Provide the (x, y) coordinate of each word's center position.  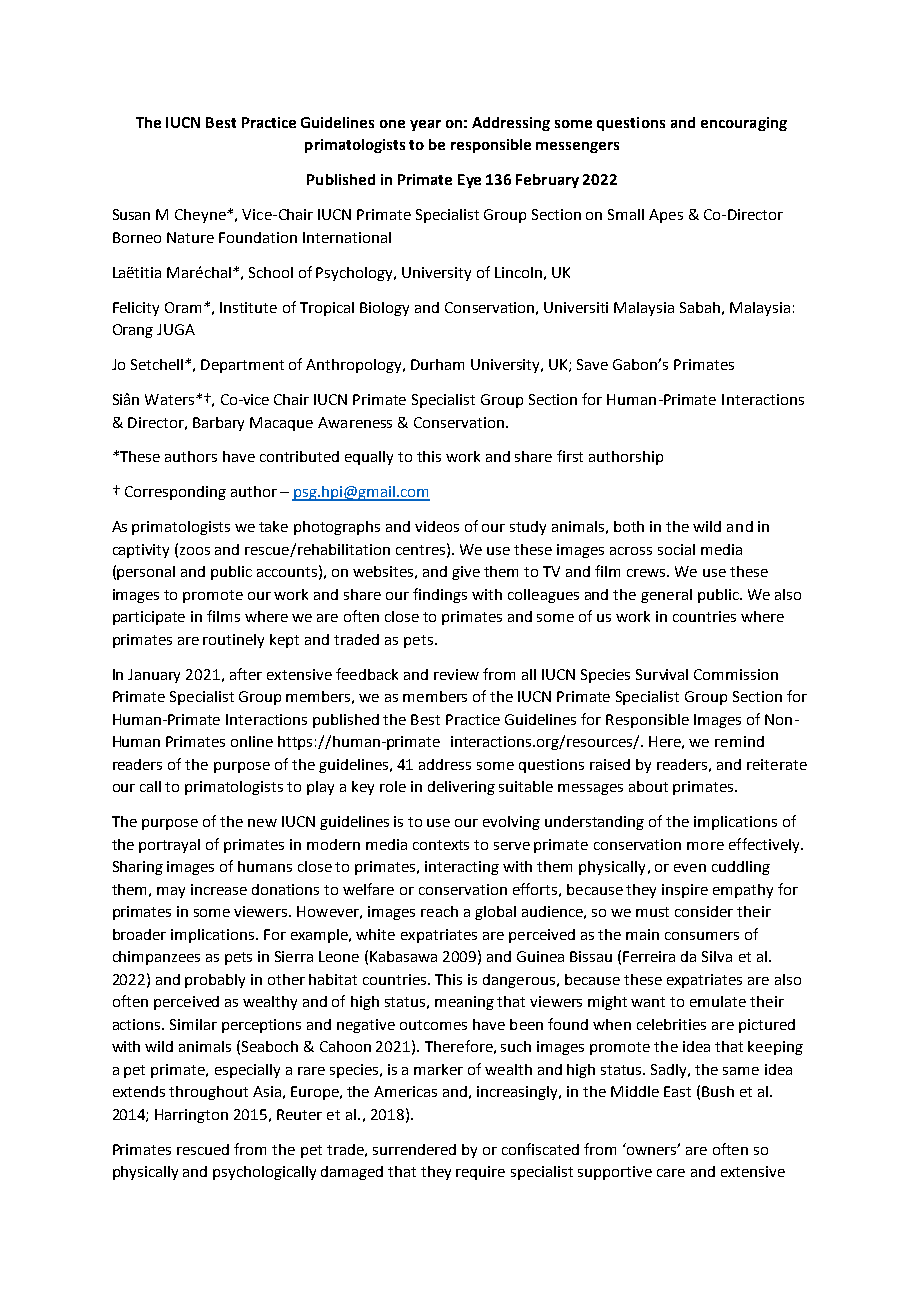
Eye (469, 181)
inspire (685, 891)
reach (439, 911)
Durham (437, 364)
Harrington (191, 1116)
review (456, 674)
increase (219, 889)
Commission (736, 674)
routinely (233, 641)
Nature (190, 237)
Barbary (218, 424)
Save (592, 364)
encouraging (744, 124)
